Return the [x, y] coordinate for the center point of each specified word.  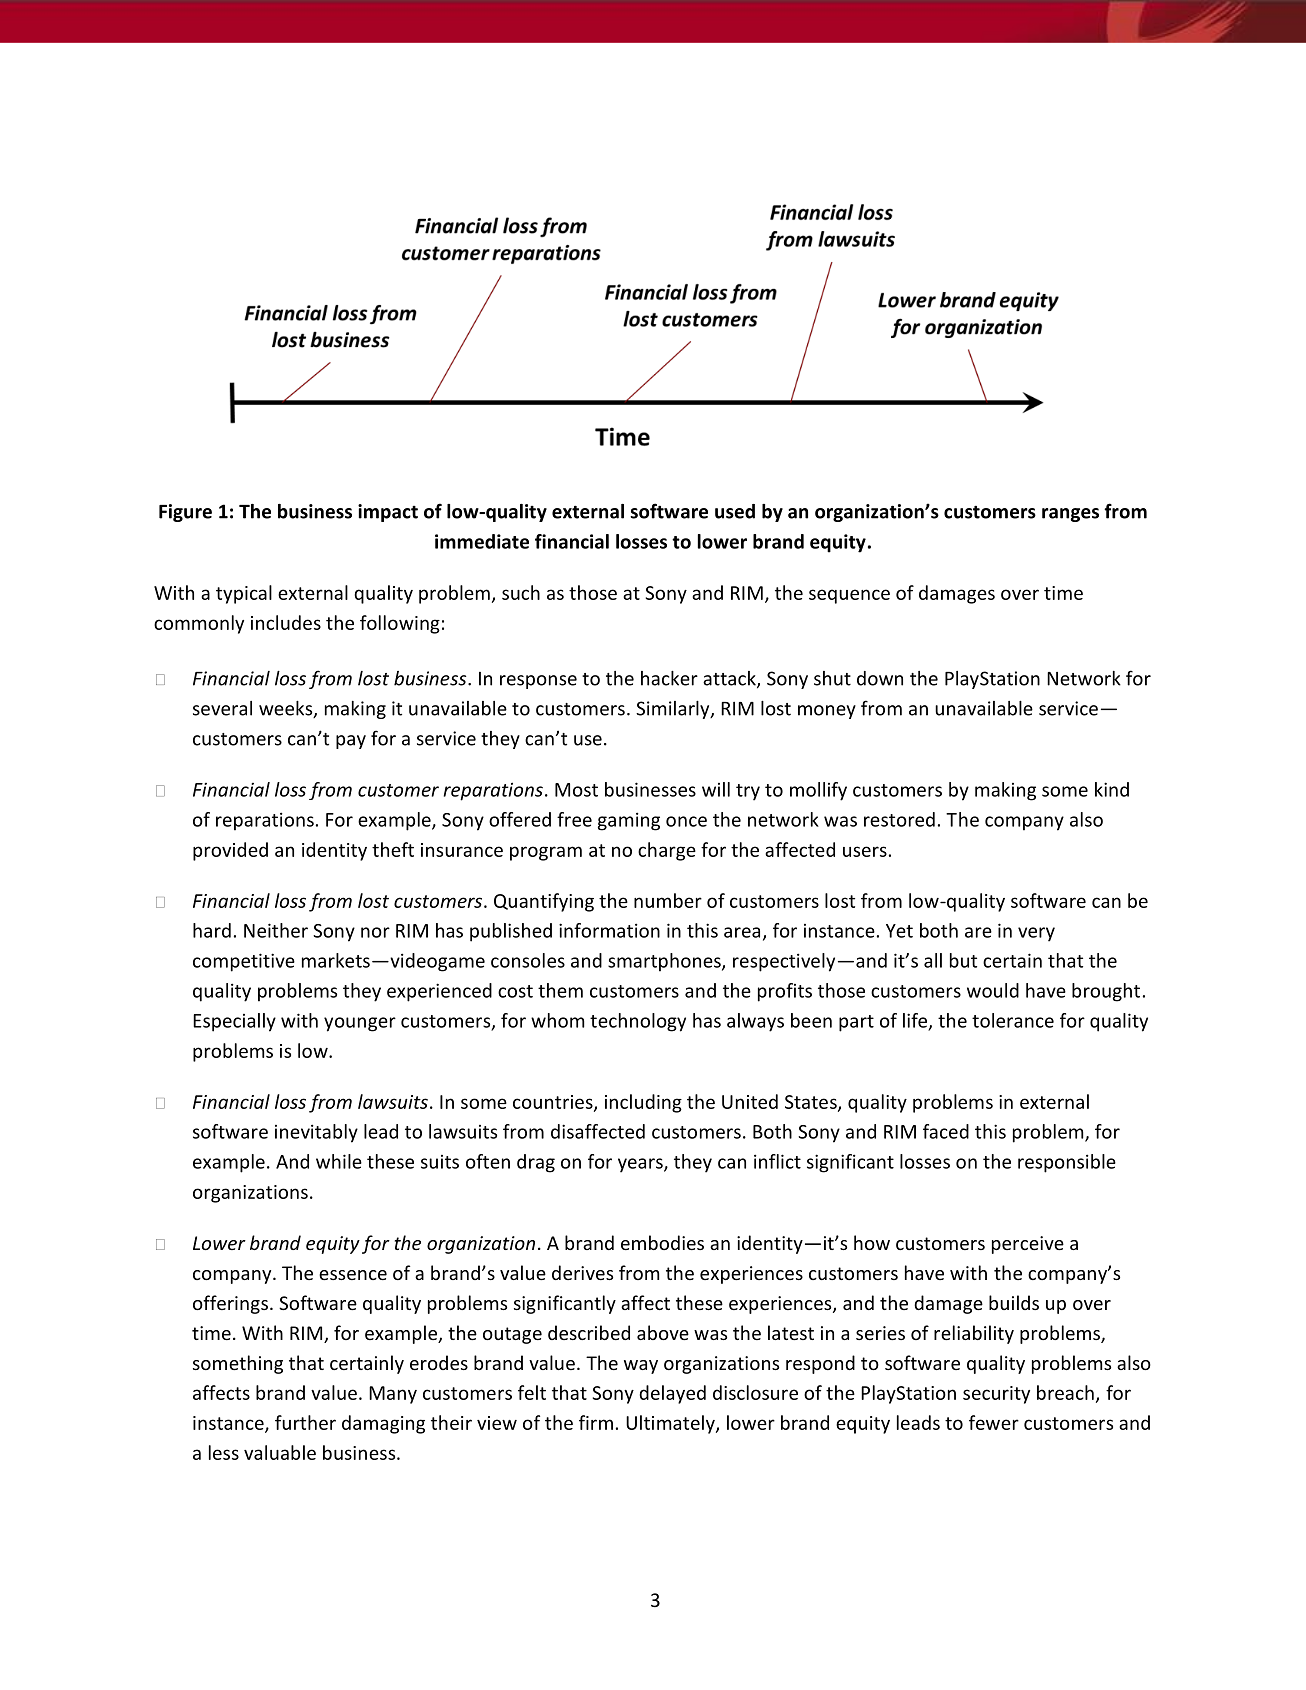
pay [351, 742]
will [716, 789]
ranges [1070, 515]
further [305, 1422]
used [735, 511]
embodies [662, 1242]
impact [388, 513]
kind [1112, 789]
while [339, 1161]
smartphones [665, 962]
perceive [1028, 1245]
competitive [244, 962]
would [993, 990]
